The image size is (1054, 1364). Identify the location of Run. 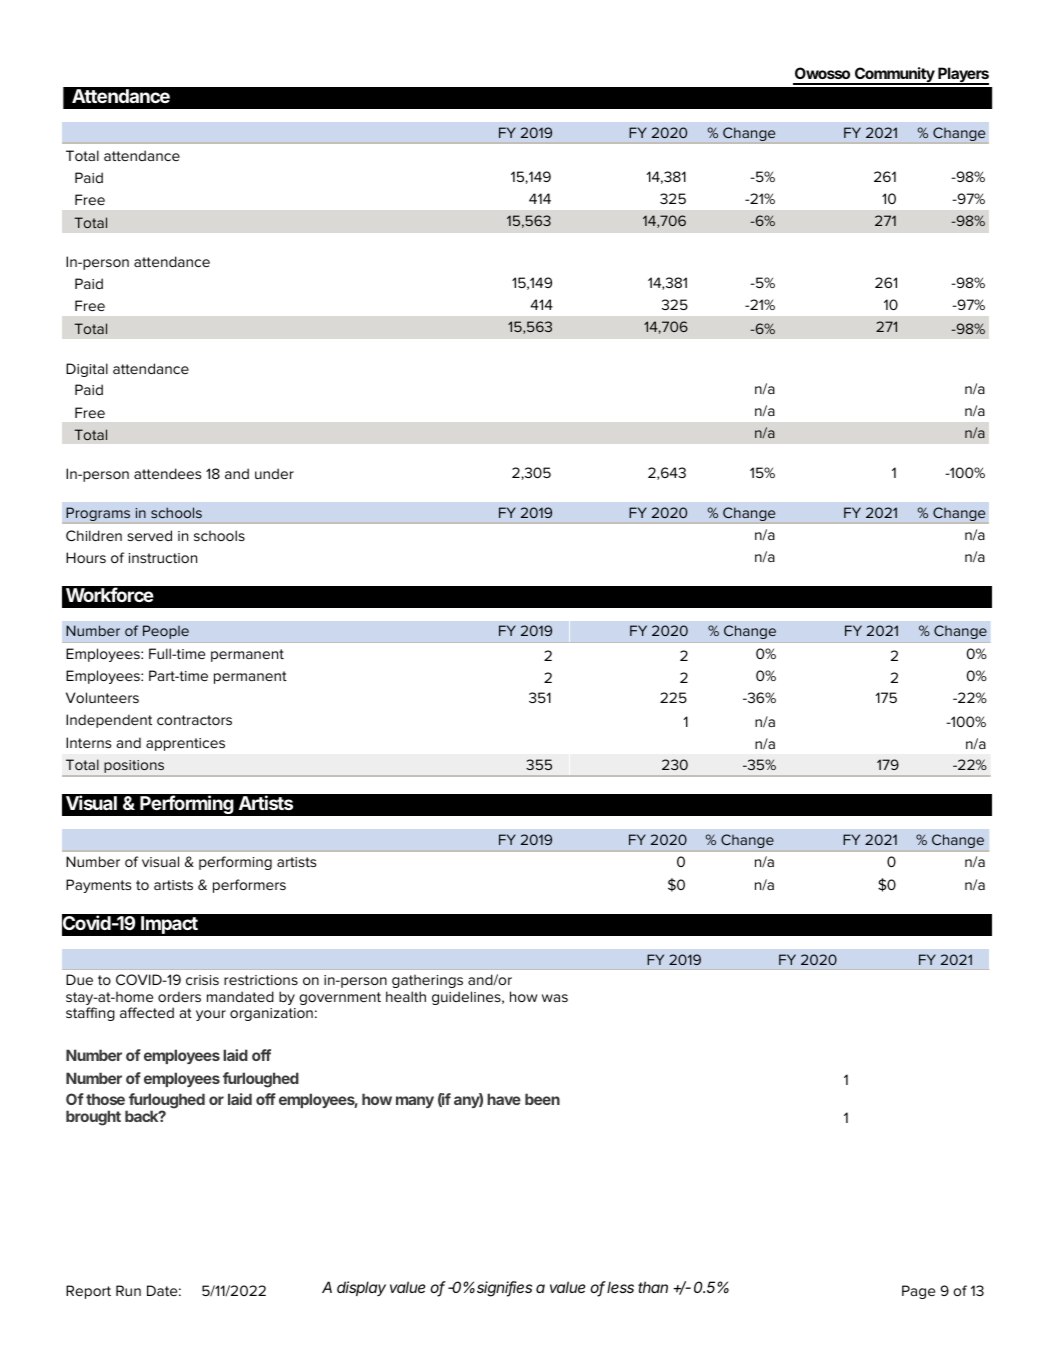
(128, 1290).
